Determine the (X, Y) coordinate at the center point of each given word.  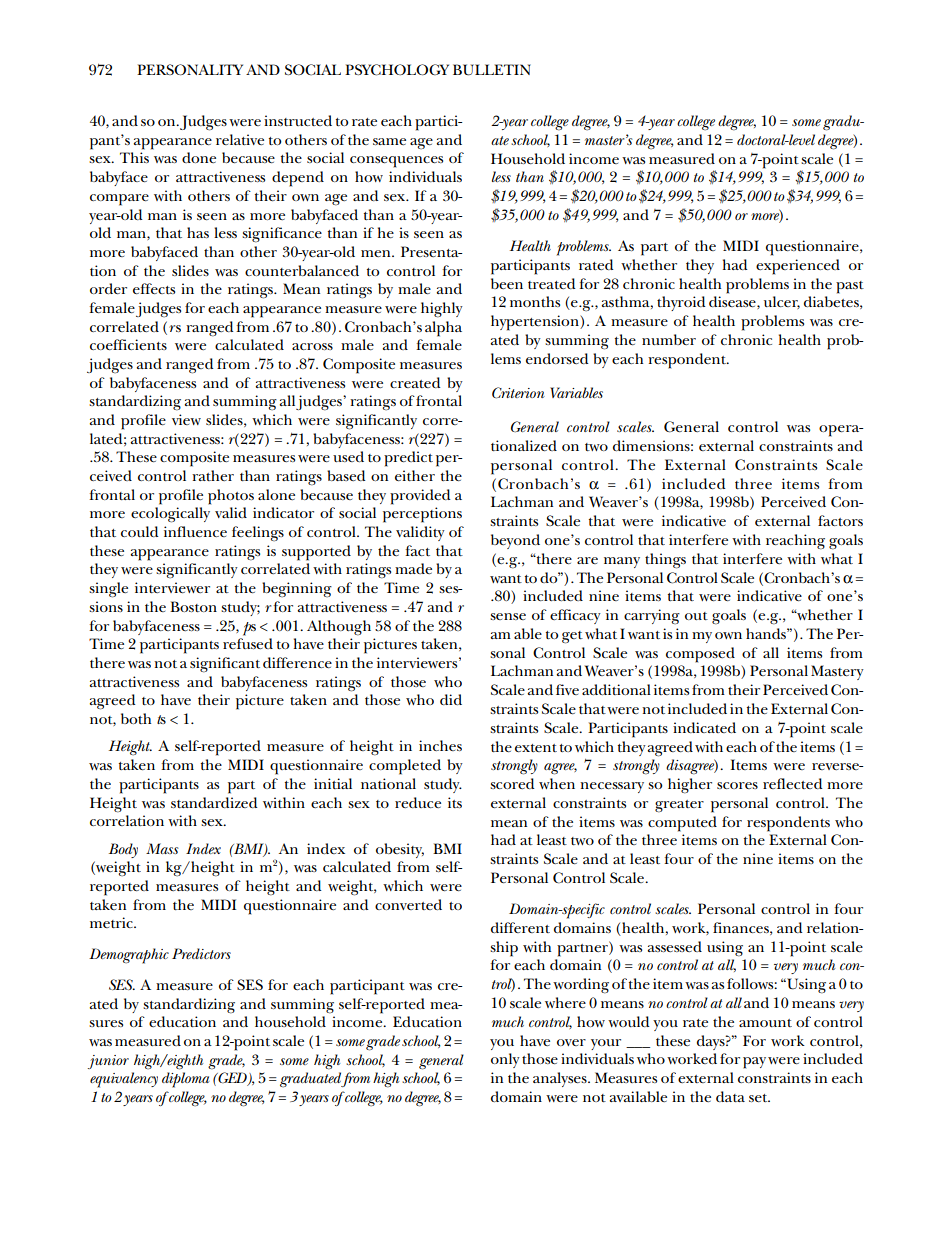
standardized (214, 802)
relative (240, 139)
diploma (185, 1080)
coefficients (128, 344)
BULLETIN (492, 70)
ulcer (782, 302)
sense (508, 616)
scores (737, 785)
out (696, 616)
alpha (443, 329)
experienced (798, 267)
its (455, 802)
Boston (193, 606)
